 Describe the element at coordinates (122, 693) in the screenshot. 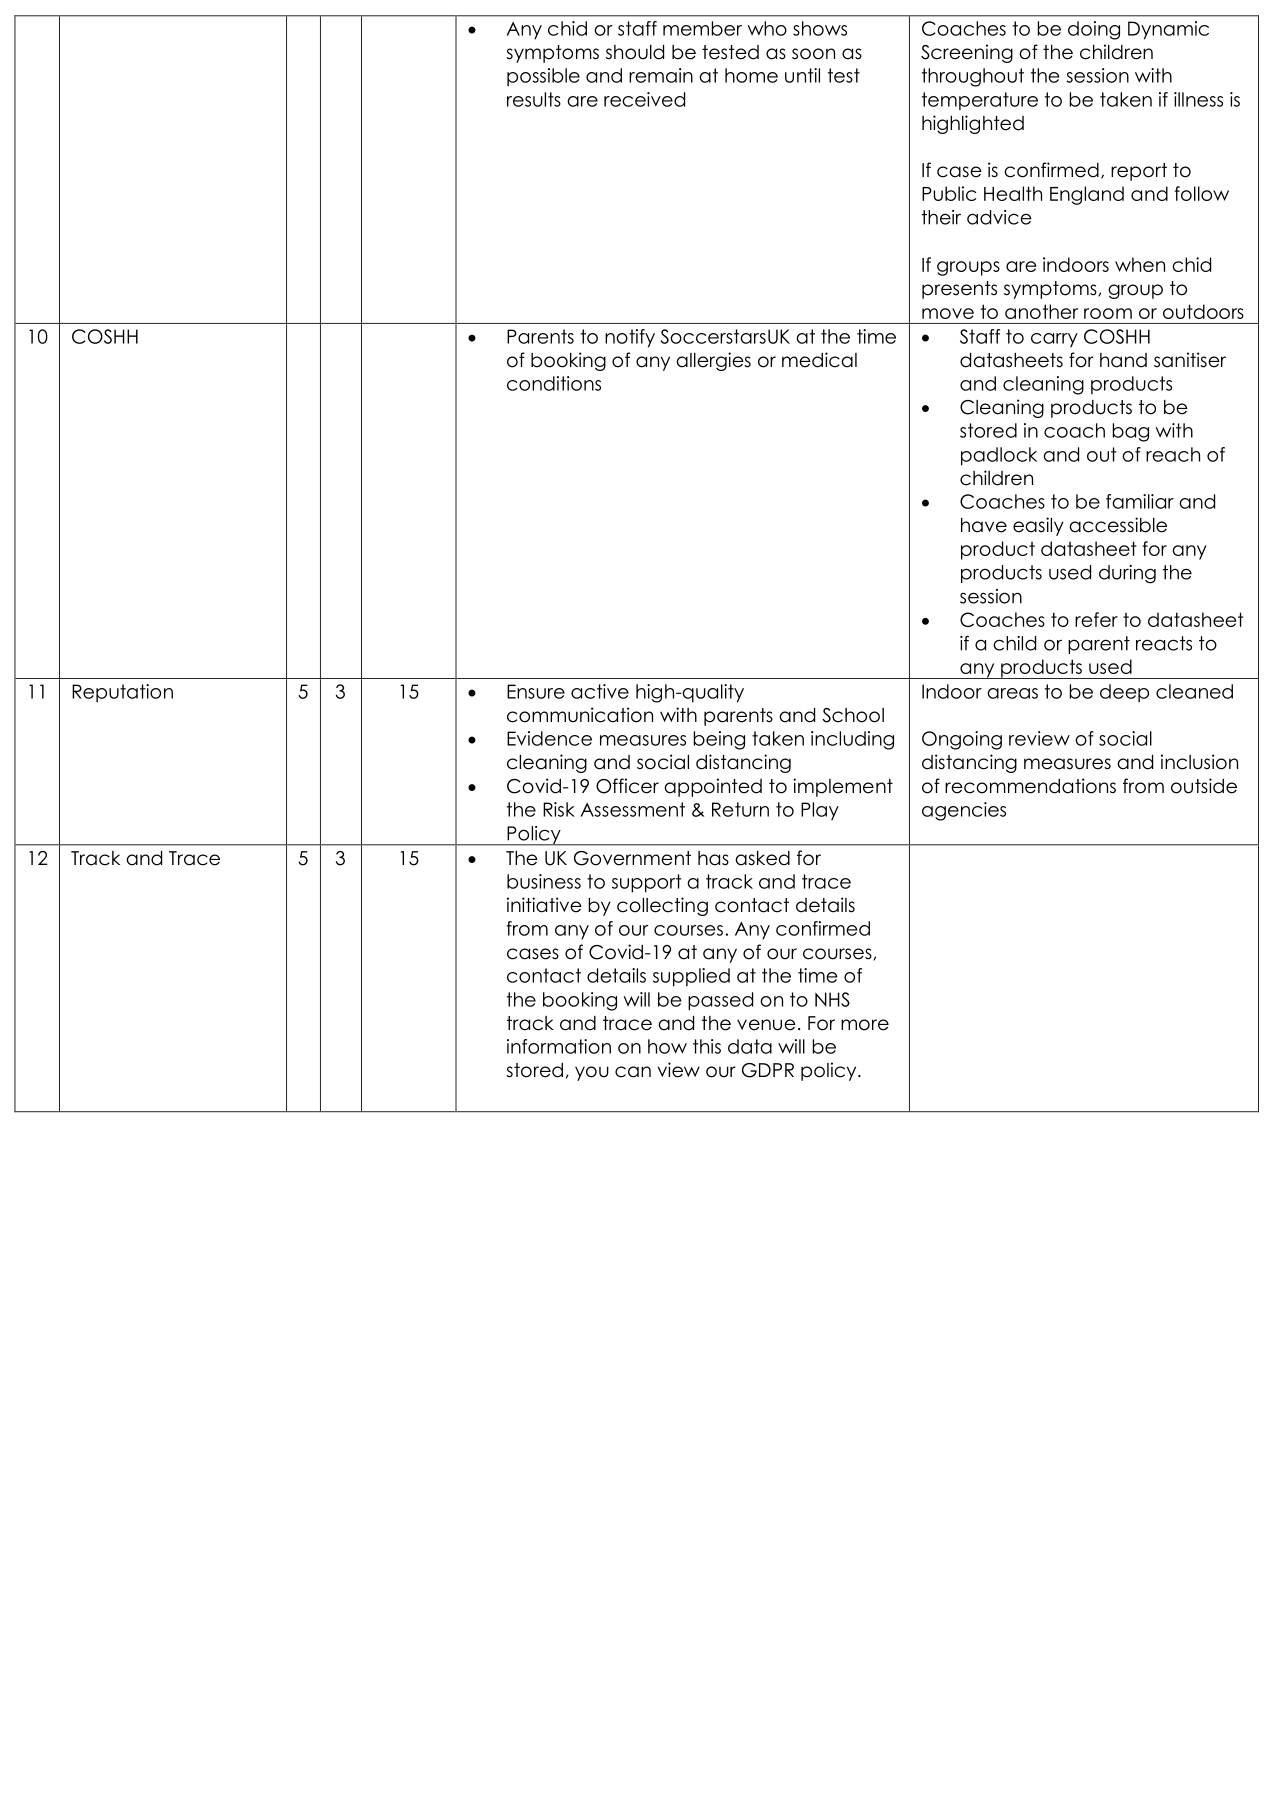

I see `Reputation` at that location.
